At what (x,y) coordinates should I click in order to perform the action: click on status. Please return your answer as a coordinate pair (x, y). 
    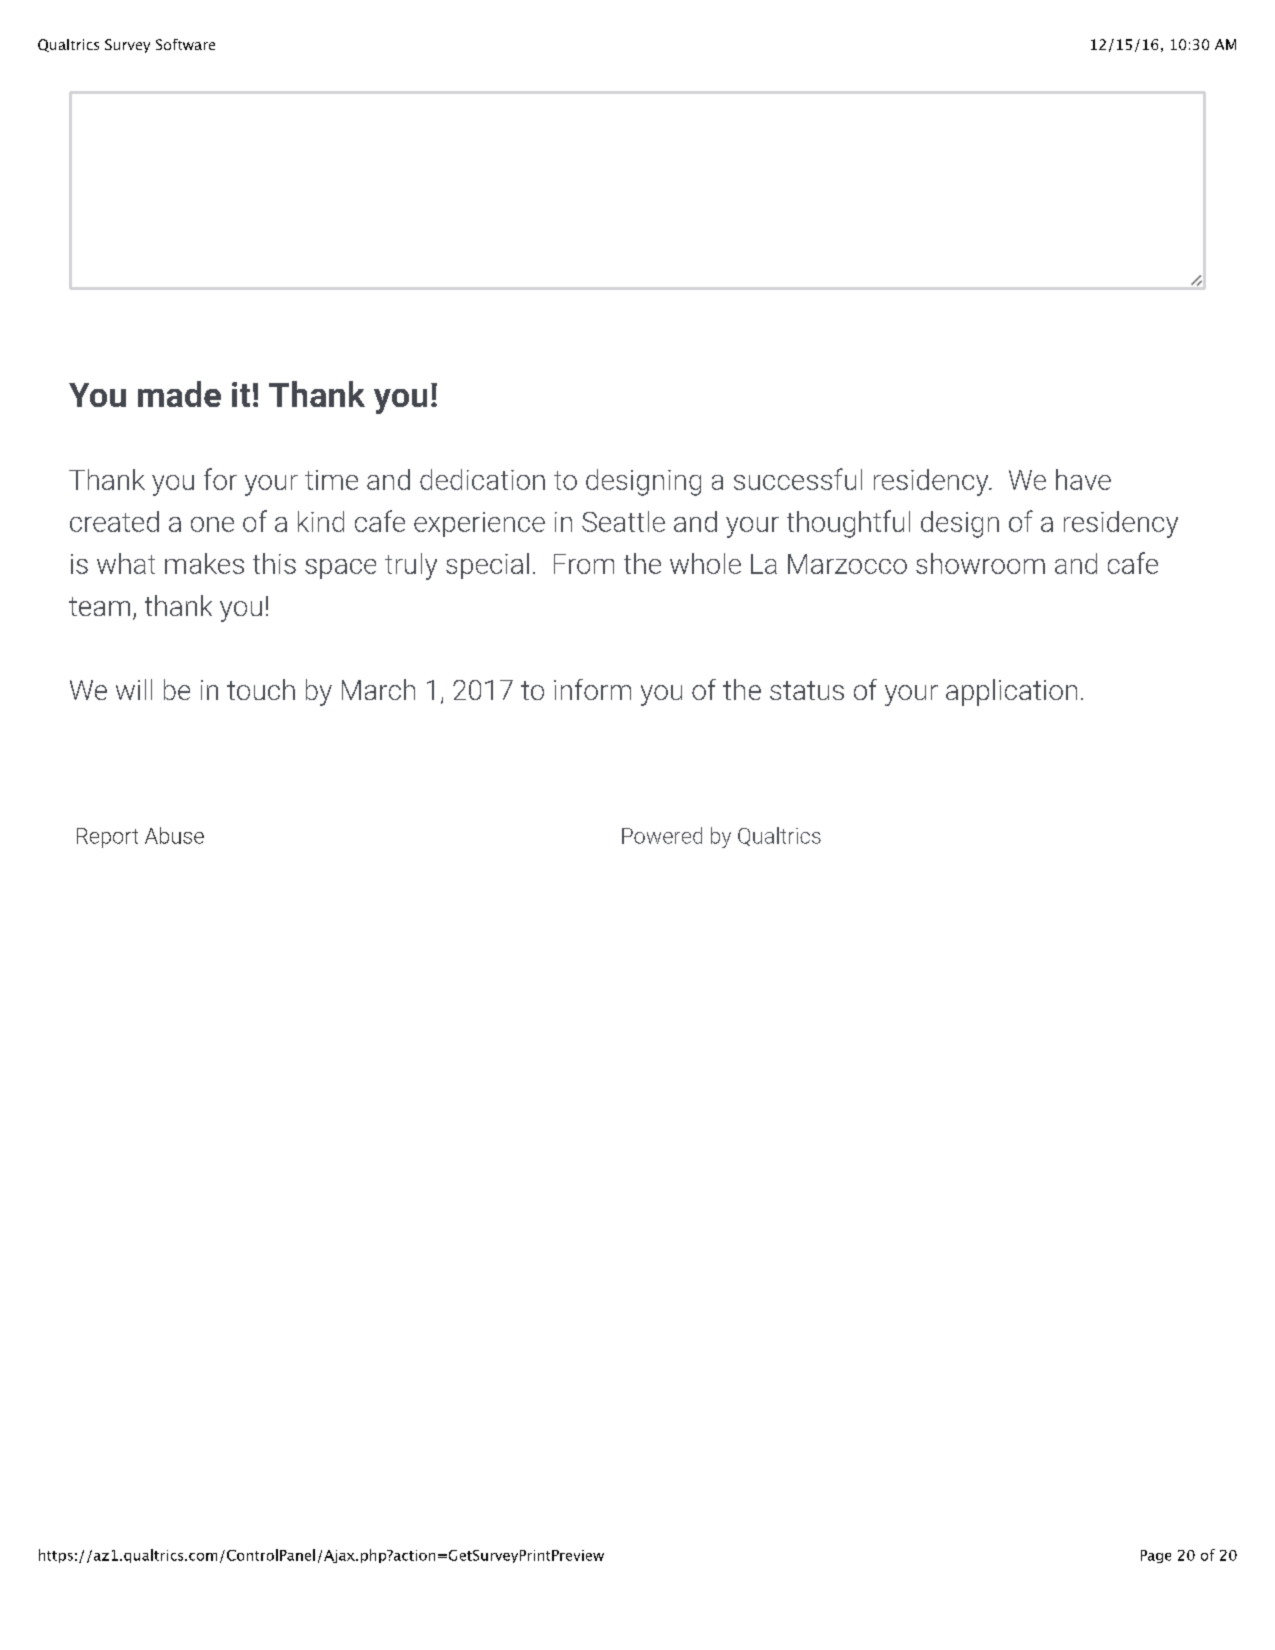
    Looking at the image, I should click on (807, 690).
